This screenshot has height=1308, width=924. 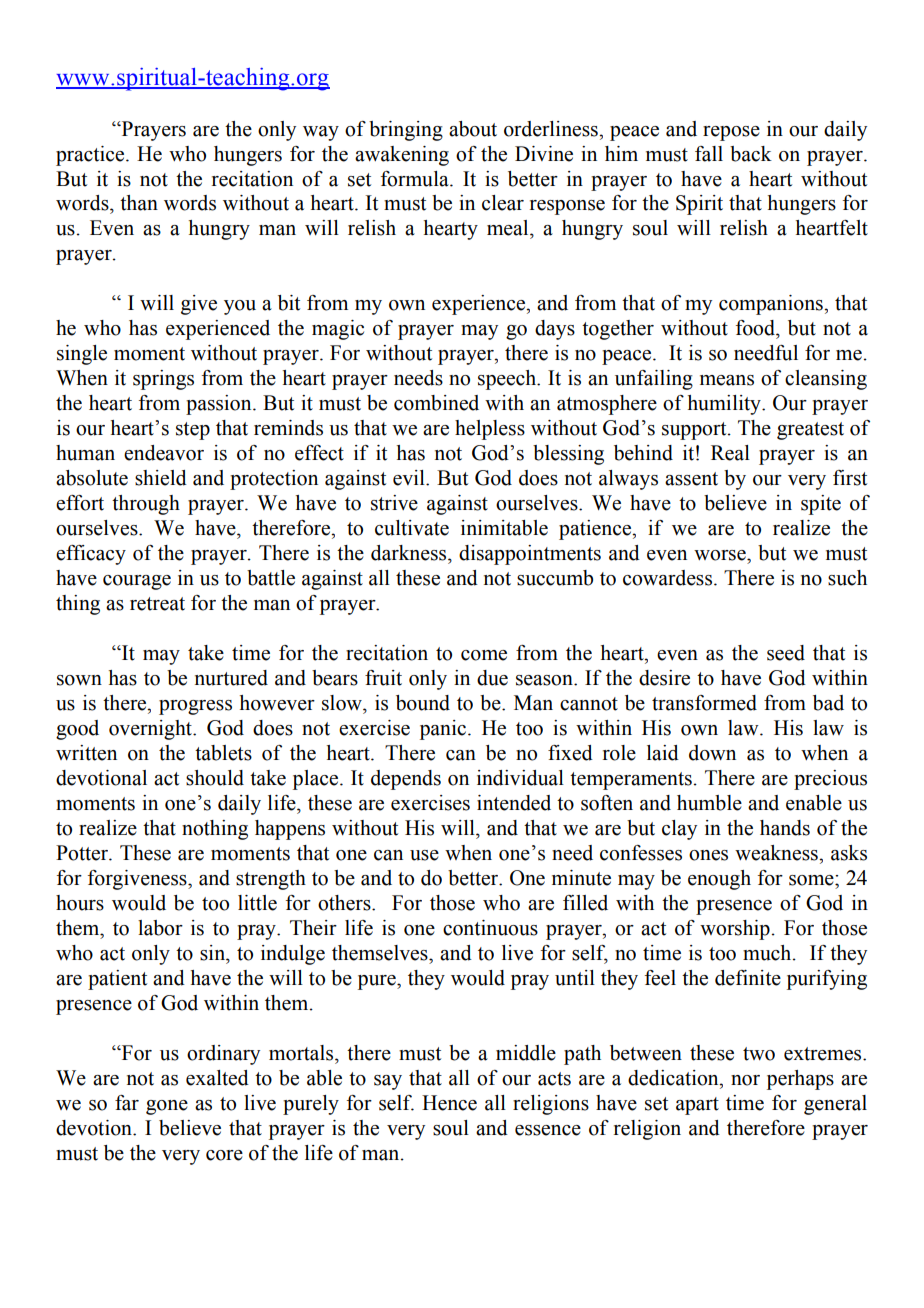 What do you see at coordinates (785, 828) in the screenshot?
I see `hands` at bounding box center [785, 828].
